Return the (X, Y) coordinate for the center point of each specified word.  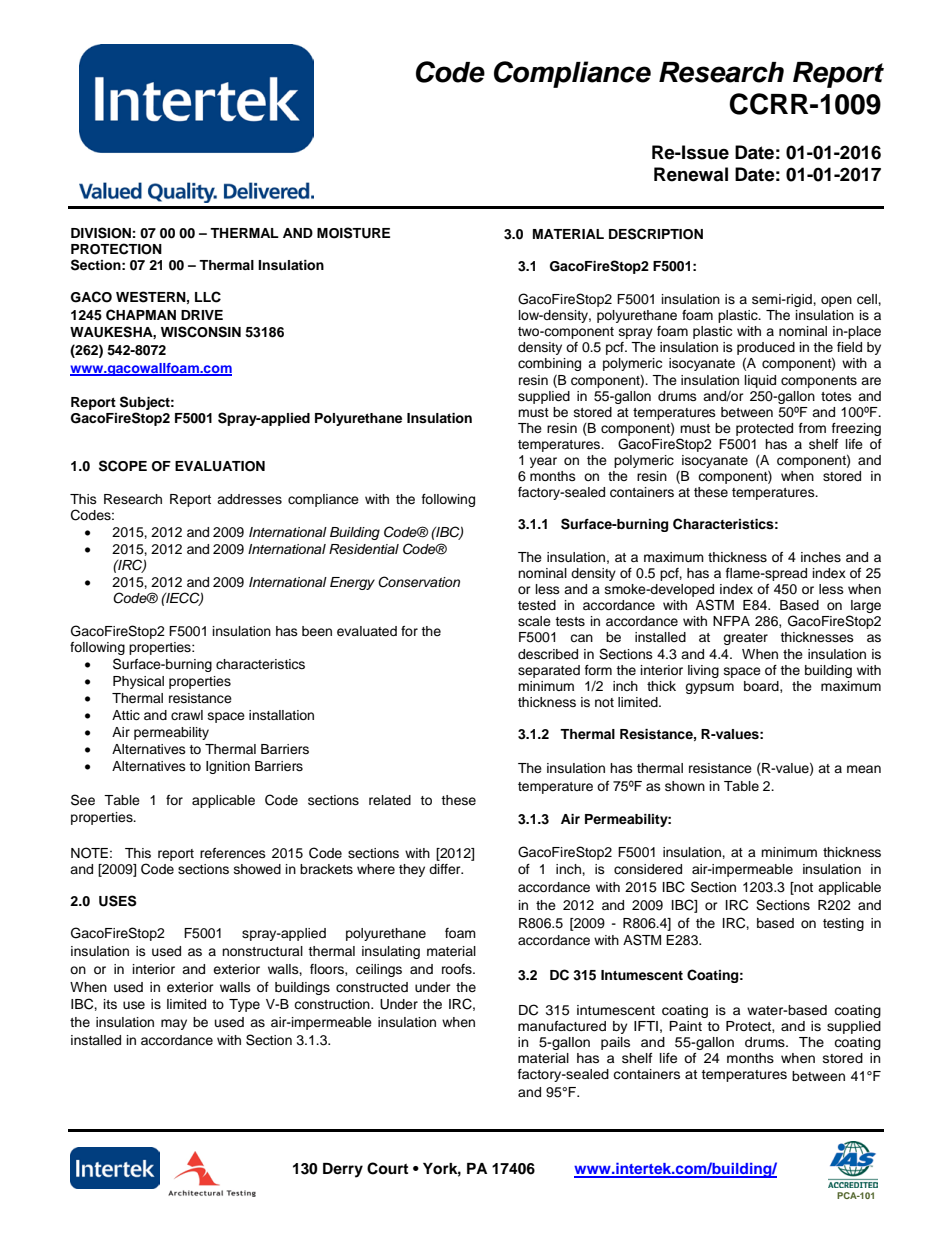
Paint (685, 1026)
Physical (138, 682)
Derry (343, 1170)
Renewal (691, 174)
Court (387, 1168)
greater (745, 639)
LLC (208, 297)
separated (549, 671)
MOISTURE (353, 233)
